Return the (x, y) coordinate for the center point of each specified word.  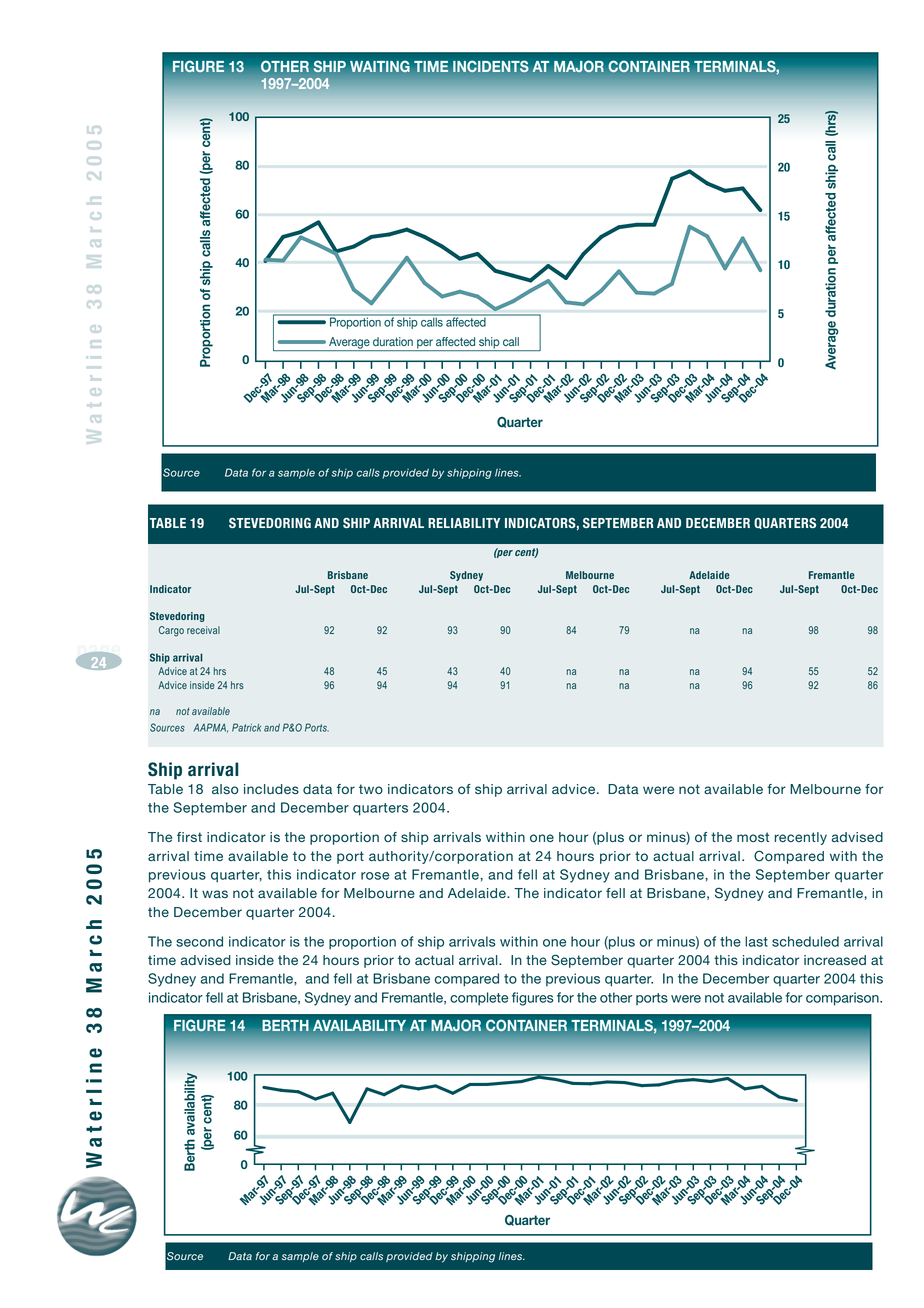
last (756, 941)
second (199, 941)
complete (479, 999)
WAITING (380, 67)
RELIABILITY (464, 523)
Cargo (171, 631)
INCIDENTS (491, 67)
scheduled (805, 941)
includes (271, 789)
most (753, 837)
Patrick (246, 727)
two (371, 789)
